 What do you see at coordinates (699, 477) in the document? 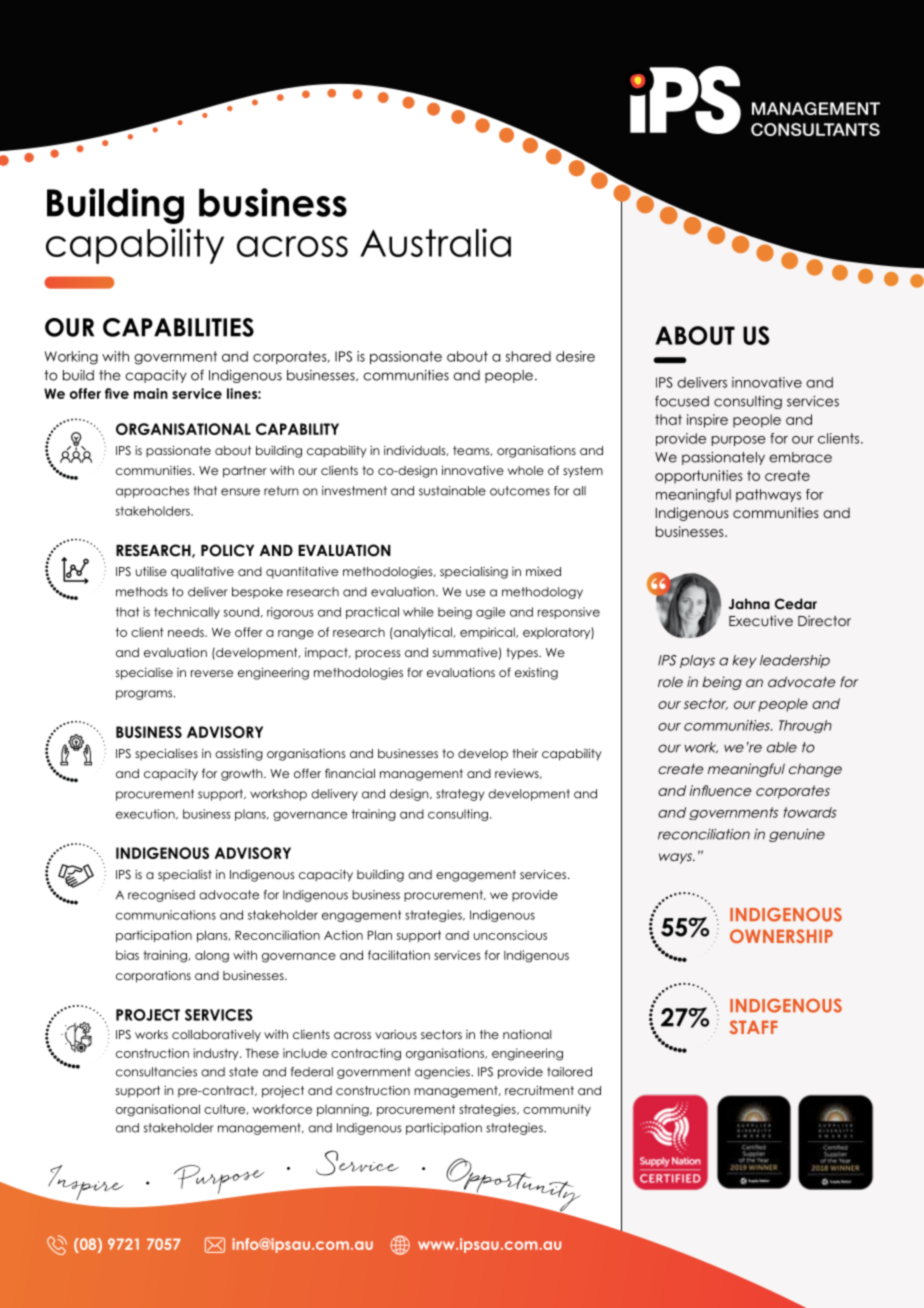
I see `opportunities` at bounding box center [699, 477].
